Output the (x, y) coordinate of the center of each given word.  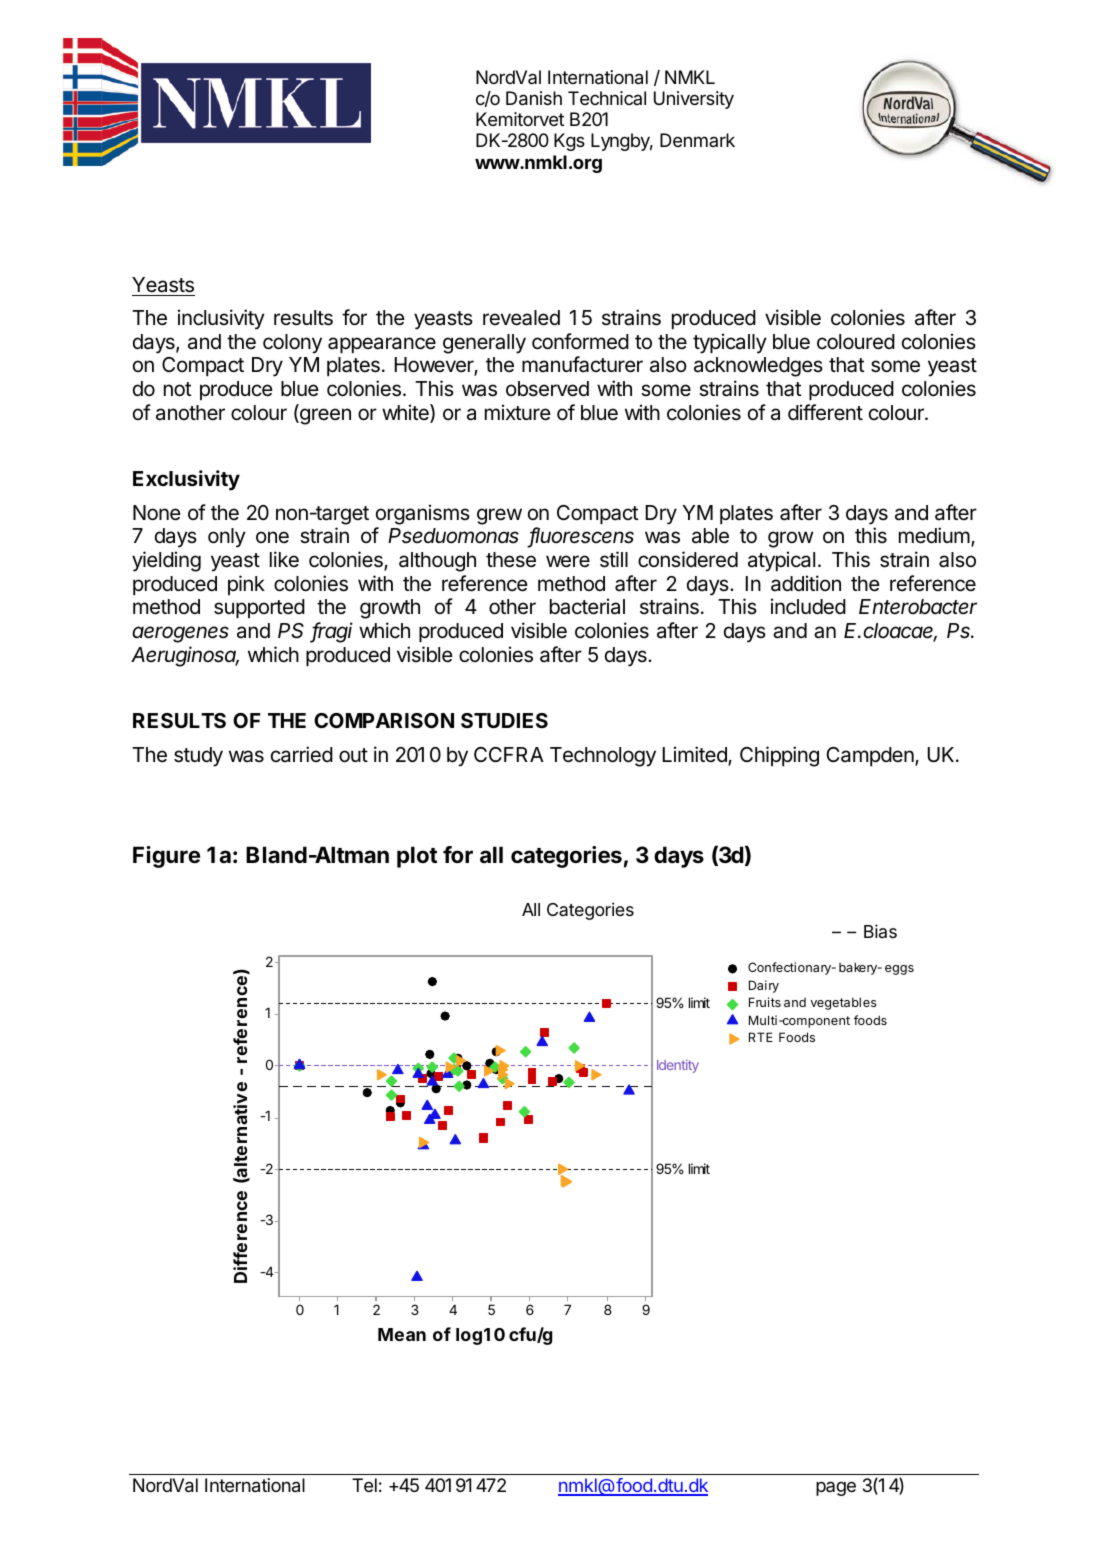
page (836, 1488)
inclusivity (221, 319)
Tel (364, 1485)
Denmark (697, 140)
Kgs (569, 142)
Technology (603, 757)
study (198, 757)
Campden (871, 756)
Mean (402, 1334)
